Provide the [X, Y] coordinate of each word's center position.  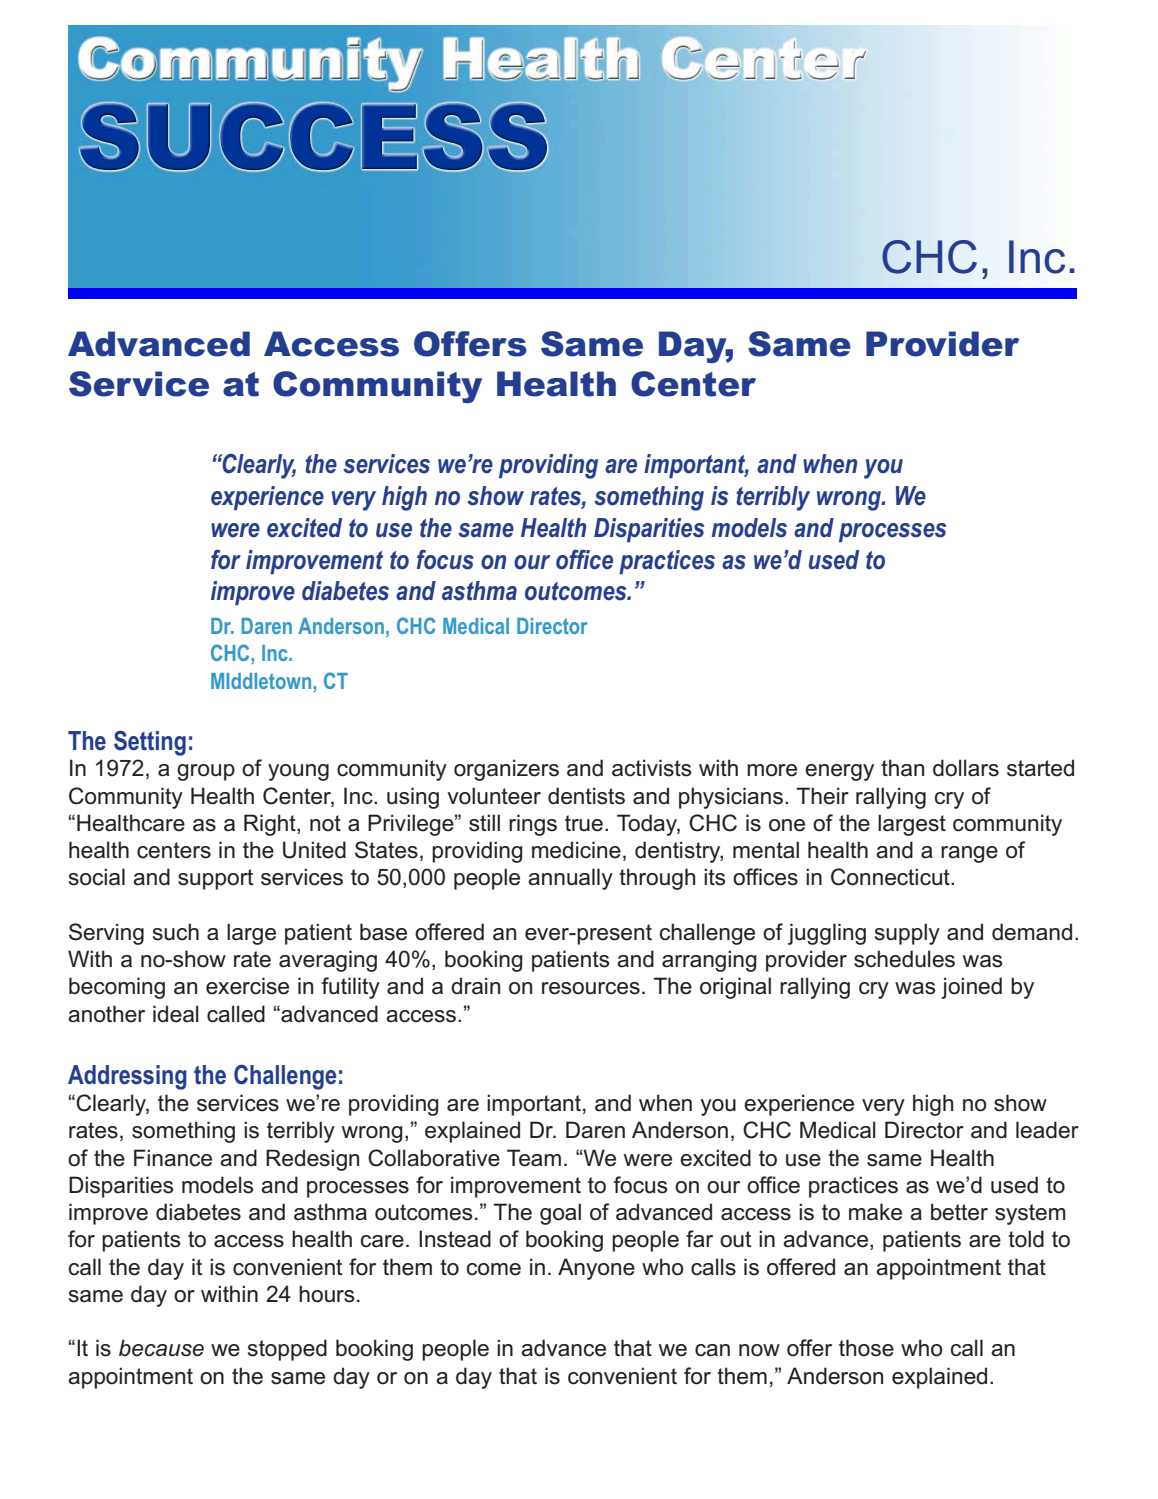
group [206, 772]
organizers [506, 770]
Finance [173, 1158]
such [176, 932]
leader [1047, 1130]
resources [591, 988]
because [161, 1348]
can [712, 1350]
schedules [904, 959]
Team [534, 1158]
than [902, 768]
